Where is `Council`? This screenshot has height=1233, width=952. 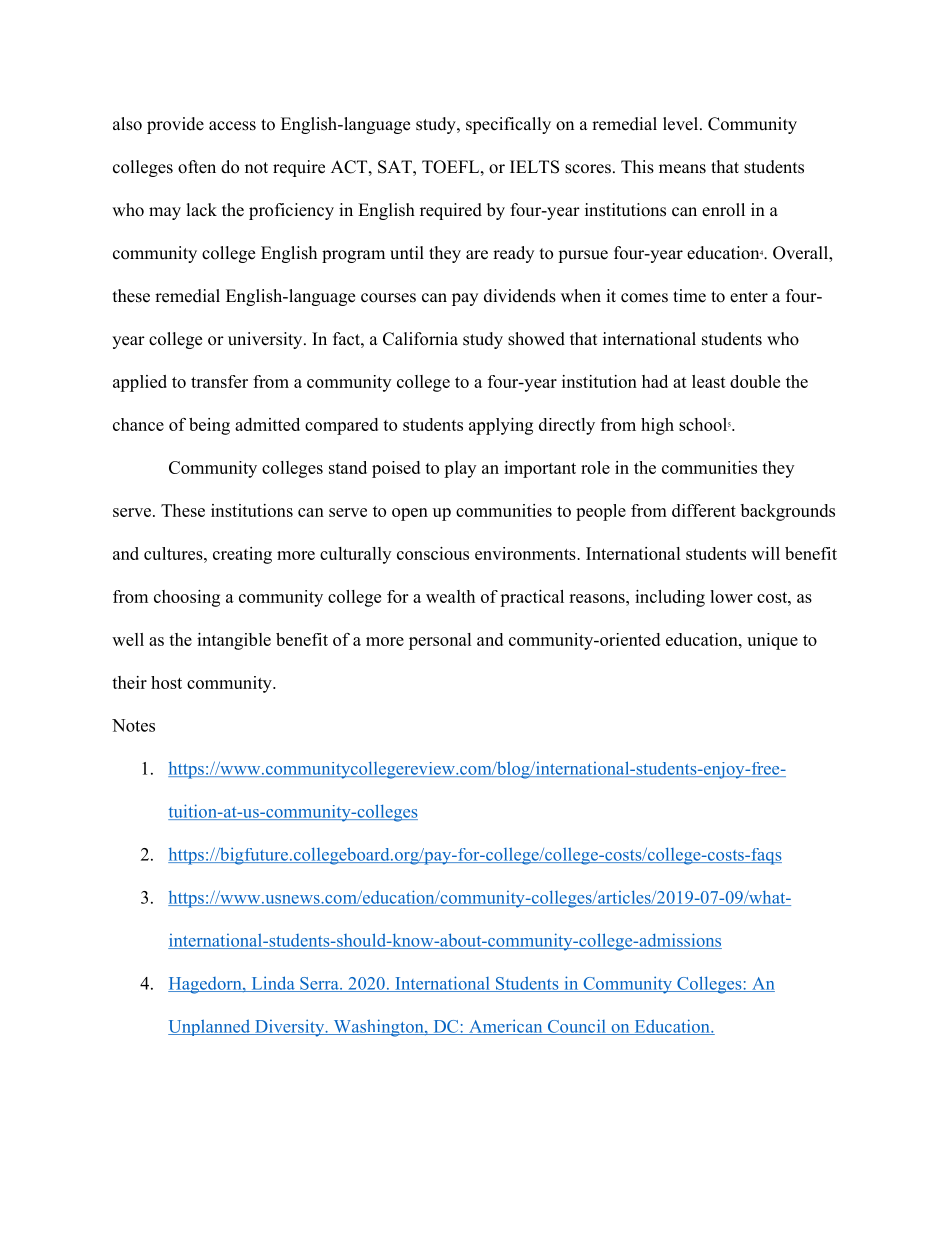 Council is located at coordinates (576, 1027).
